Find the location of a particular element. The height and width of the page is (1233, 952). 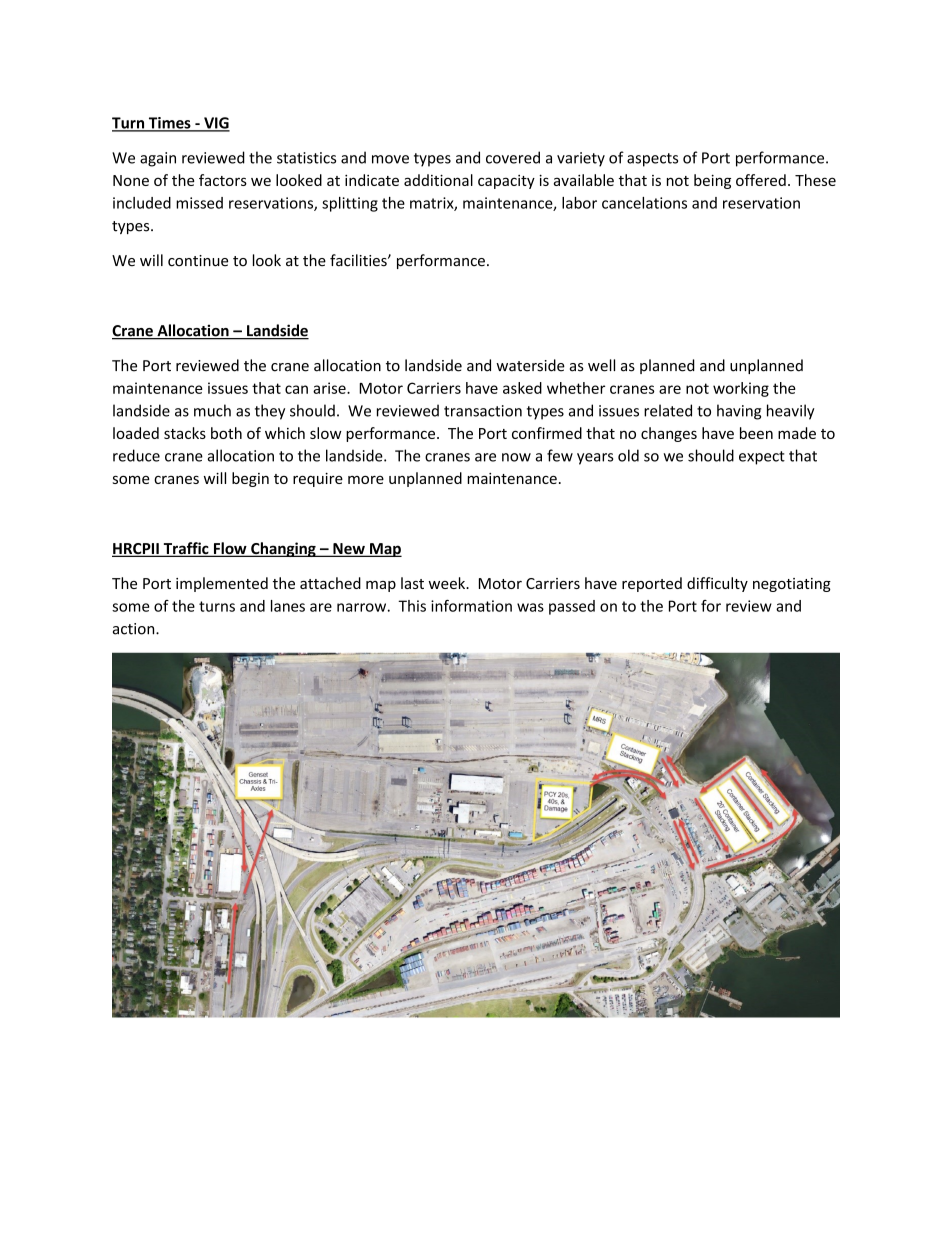

implemented is located at coordinates (222, 584).
